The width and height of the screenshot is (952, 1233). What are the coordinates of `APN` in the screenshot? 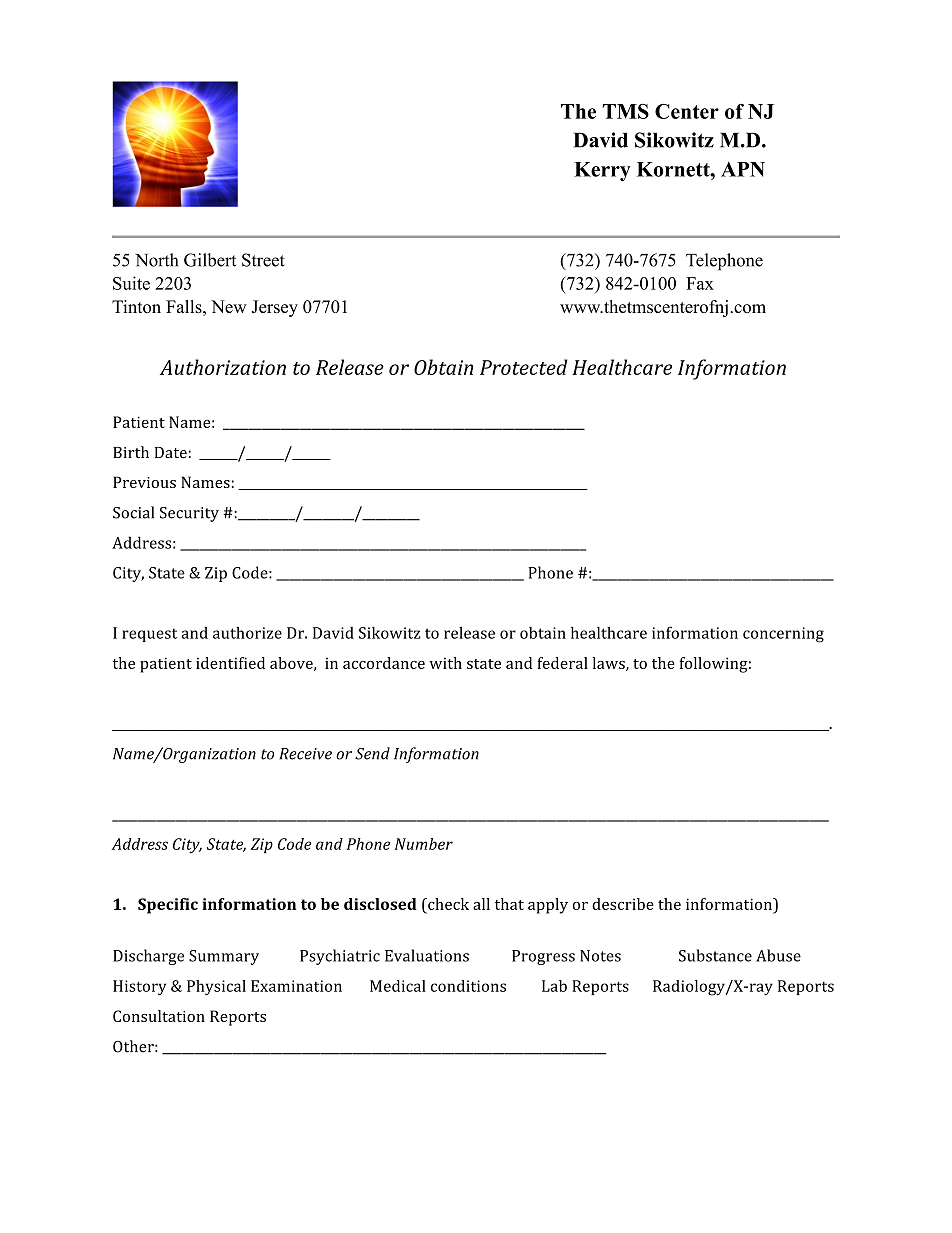 It's located at (743, 169).
